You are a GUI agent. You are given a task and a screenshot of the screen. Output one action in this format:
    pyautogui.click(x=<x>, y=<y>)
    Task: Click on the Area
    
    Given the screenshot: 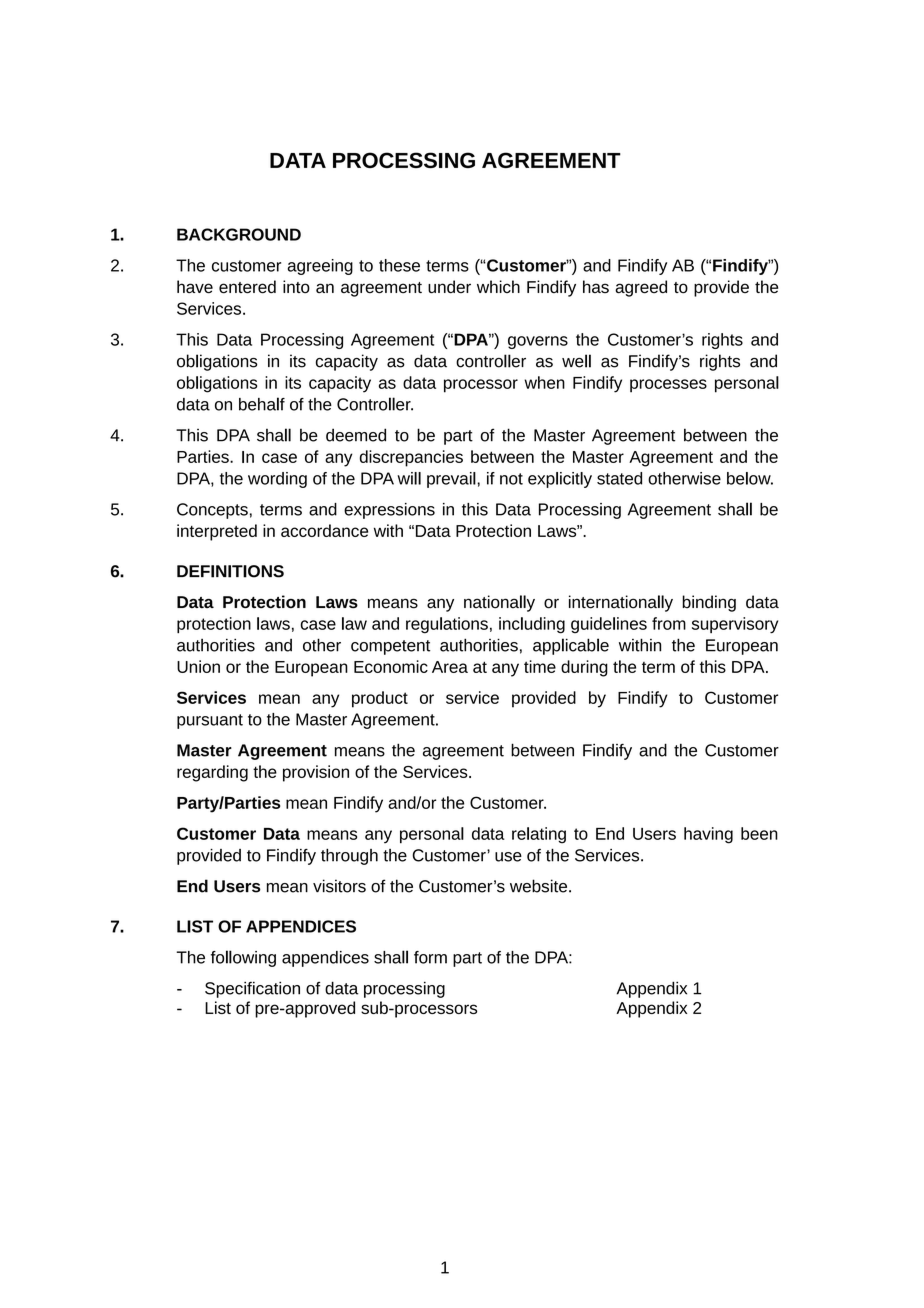 What is the action you would take?
    pyautogui.click(x=450, y=667)
